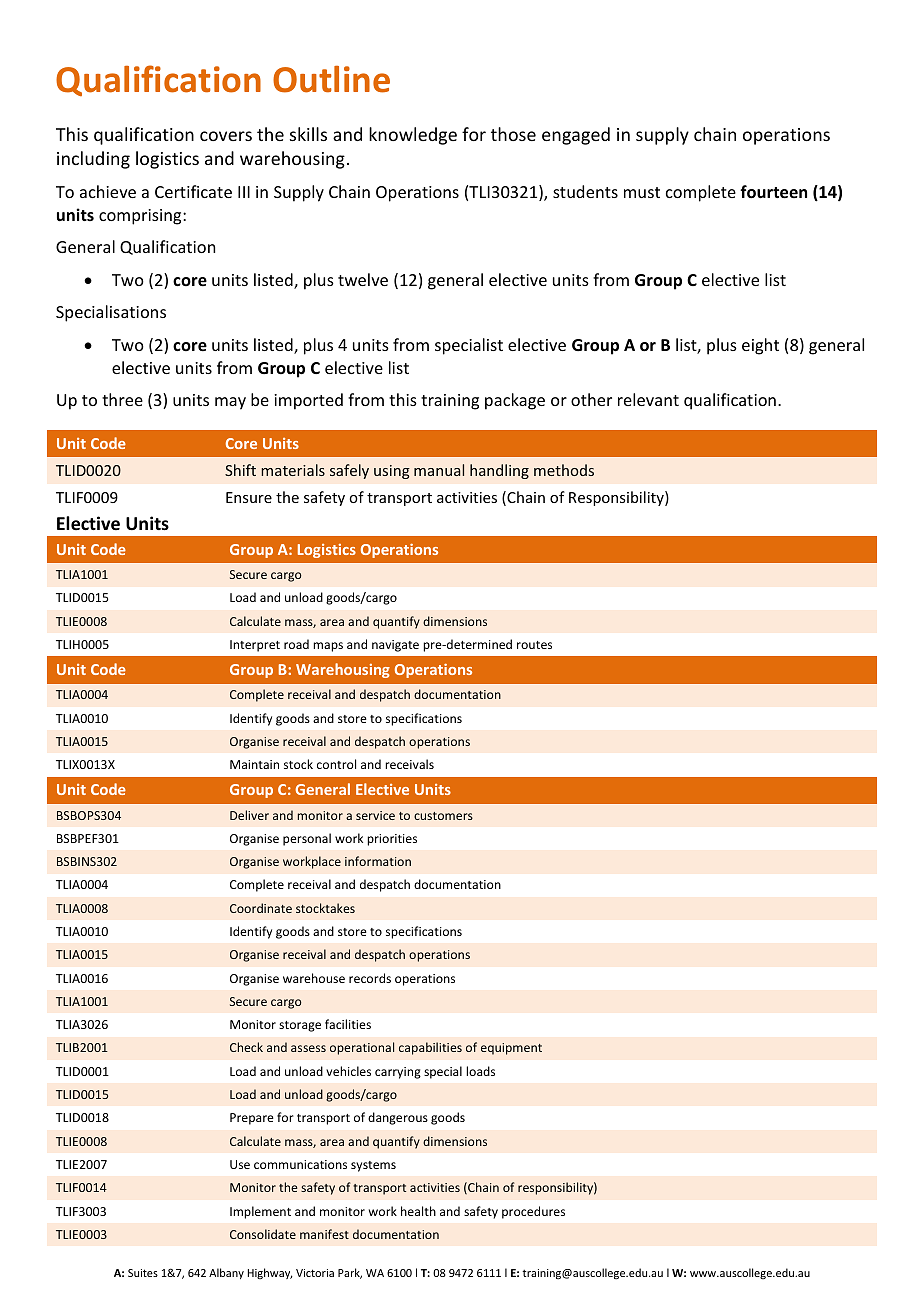 The image size is (924, 1308). I want to click on methods, so click(564, 470).
